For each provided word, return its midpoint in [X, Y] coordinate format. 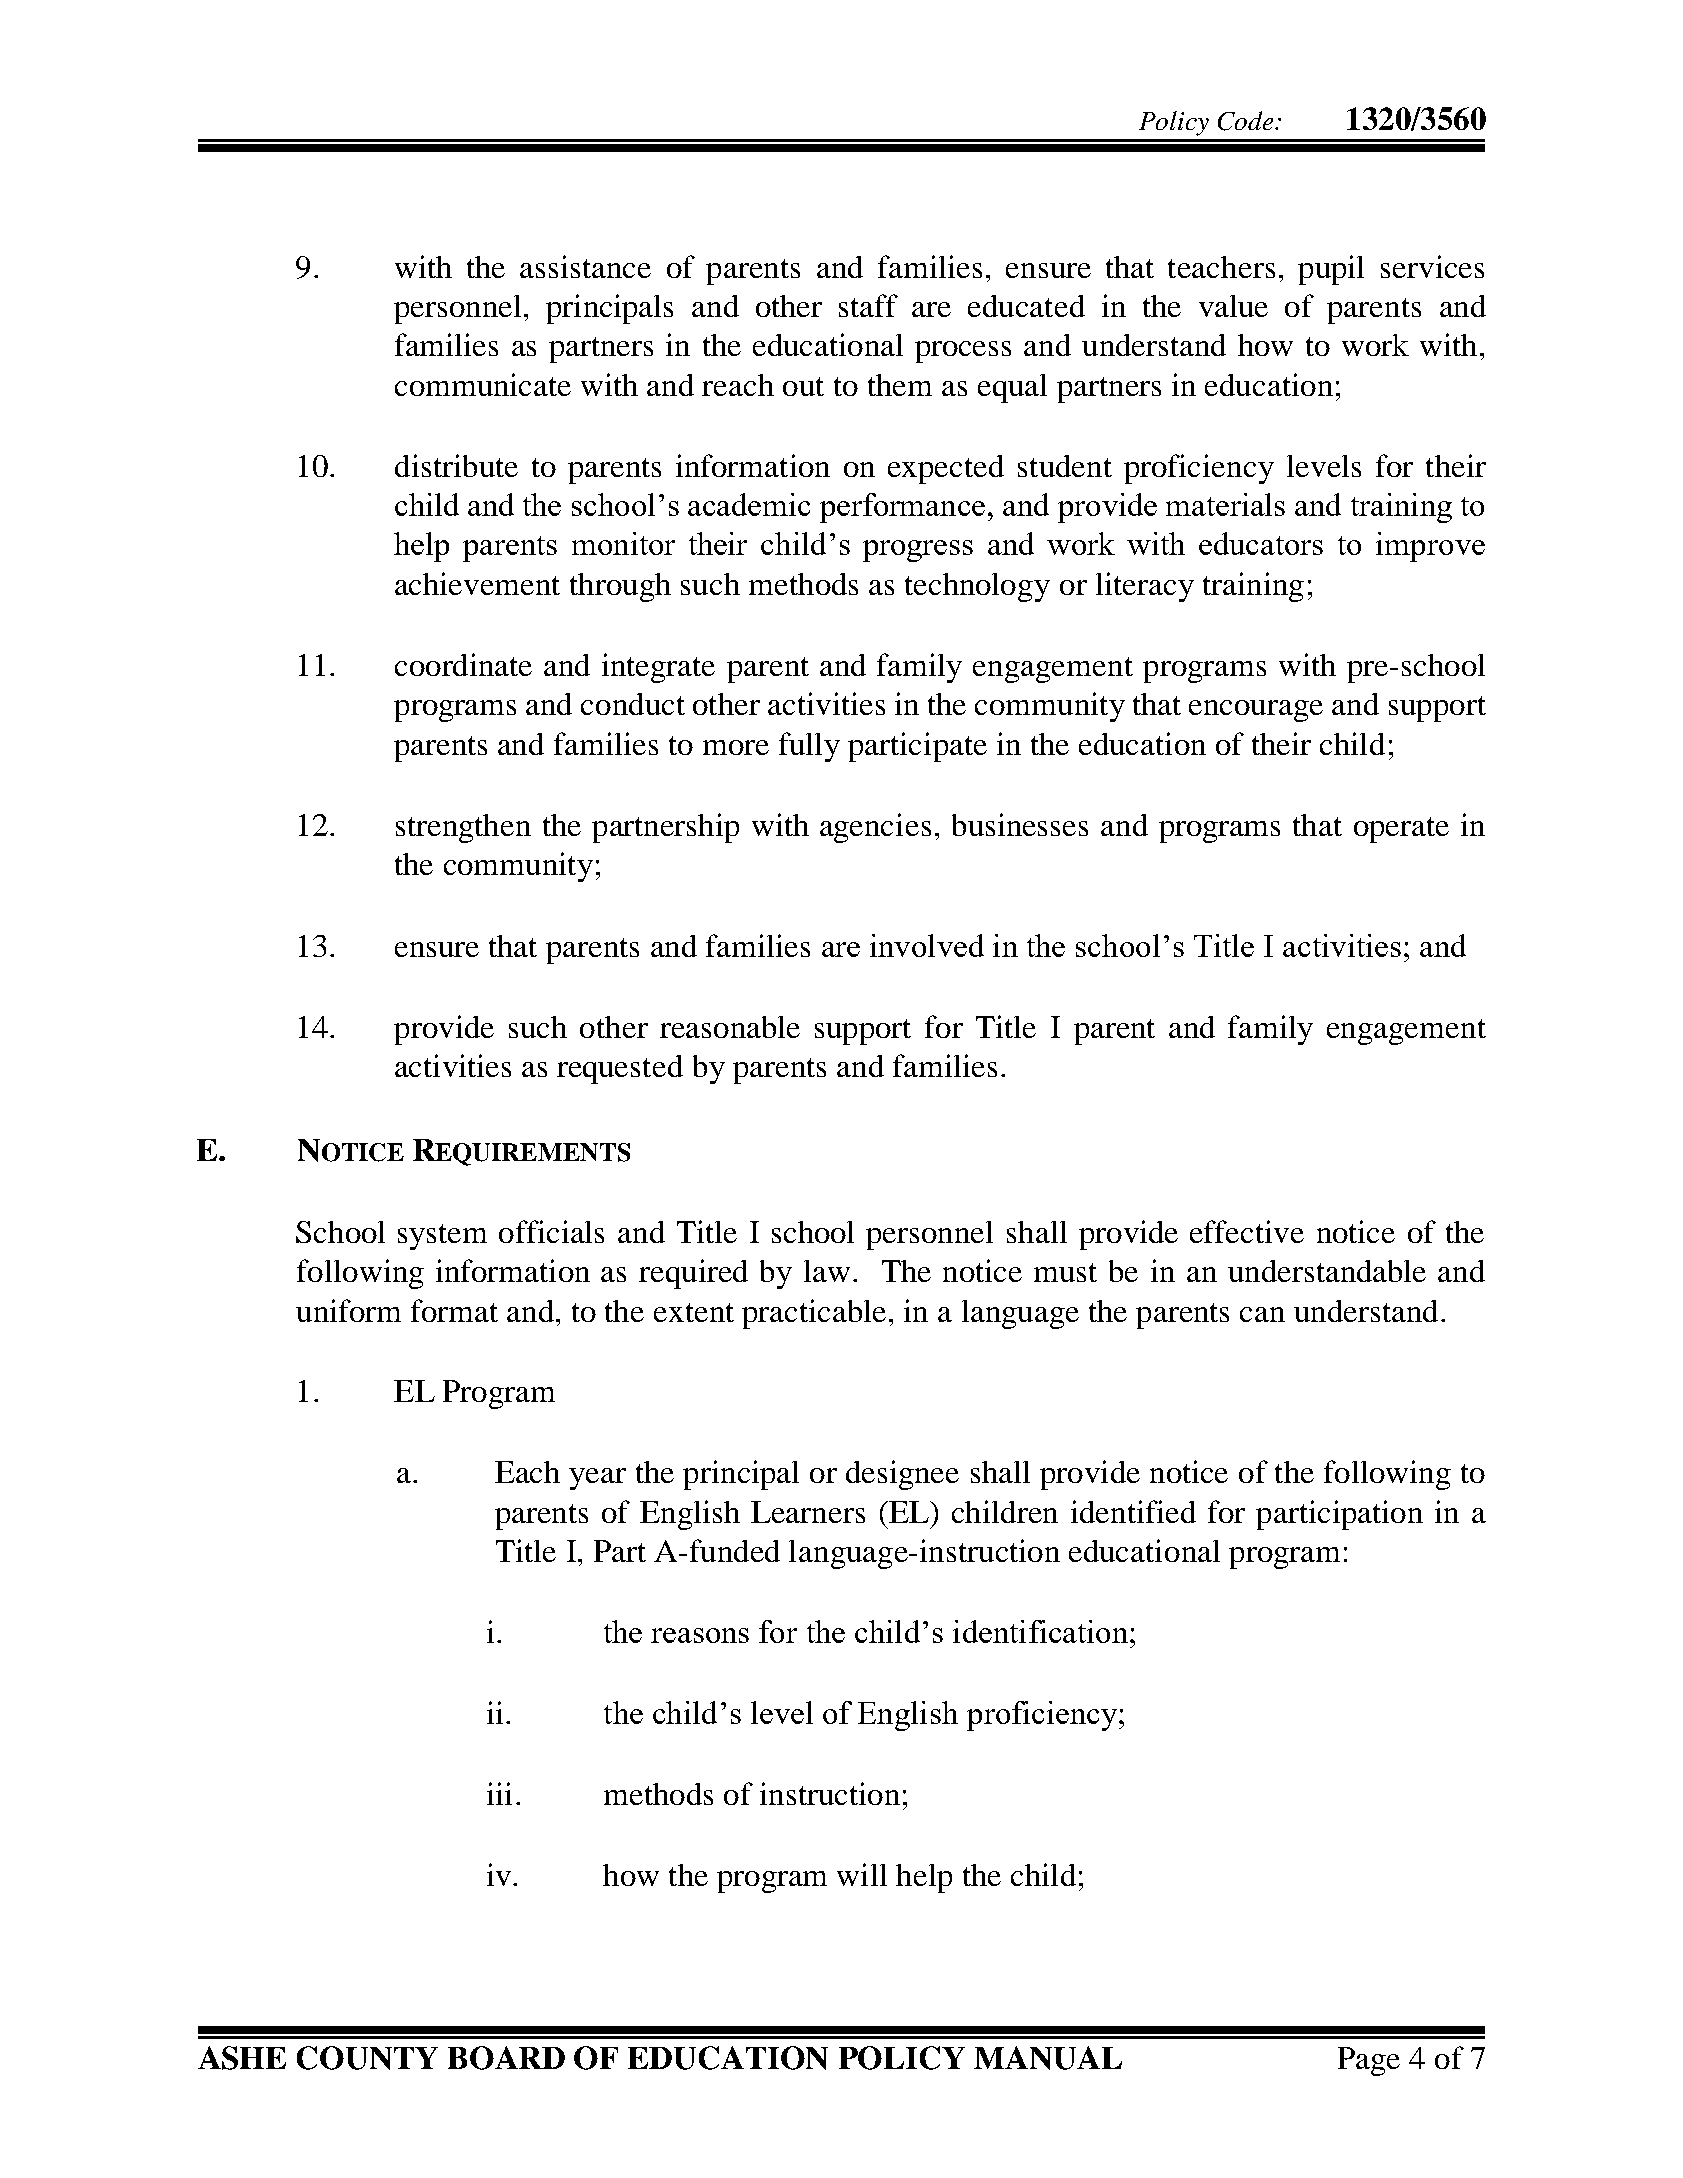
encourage [1256, 711]
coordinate [463, 664]
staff [868, 305]
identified [1133, 1511]
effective [1247, 1231]
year [597, 1479]
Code [1245, 121]
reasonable [730, 1027]
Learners [808, 1512]
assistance [585, 266]
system [442, 1237]
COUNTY [367, 2058]
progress [918, 551]
